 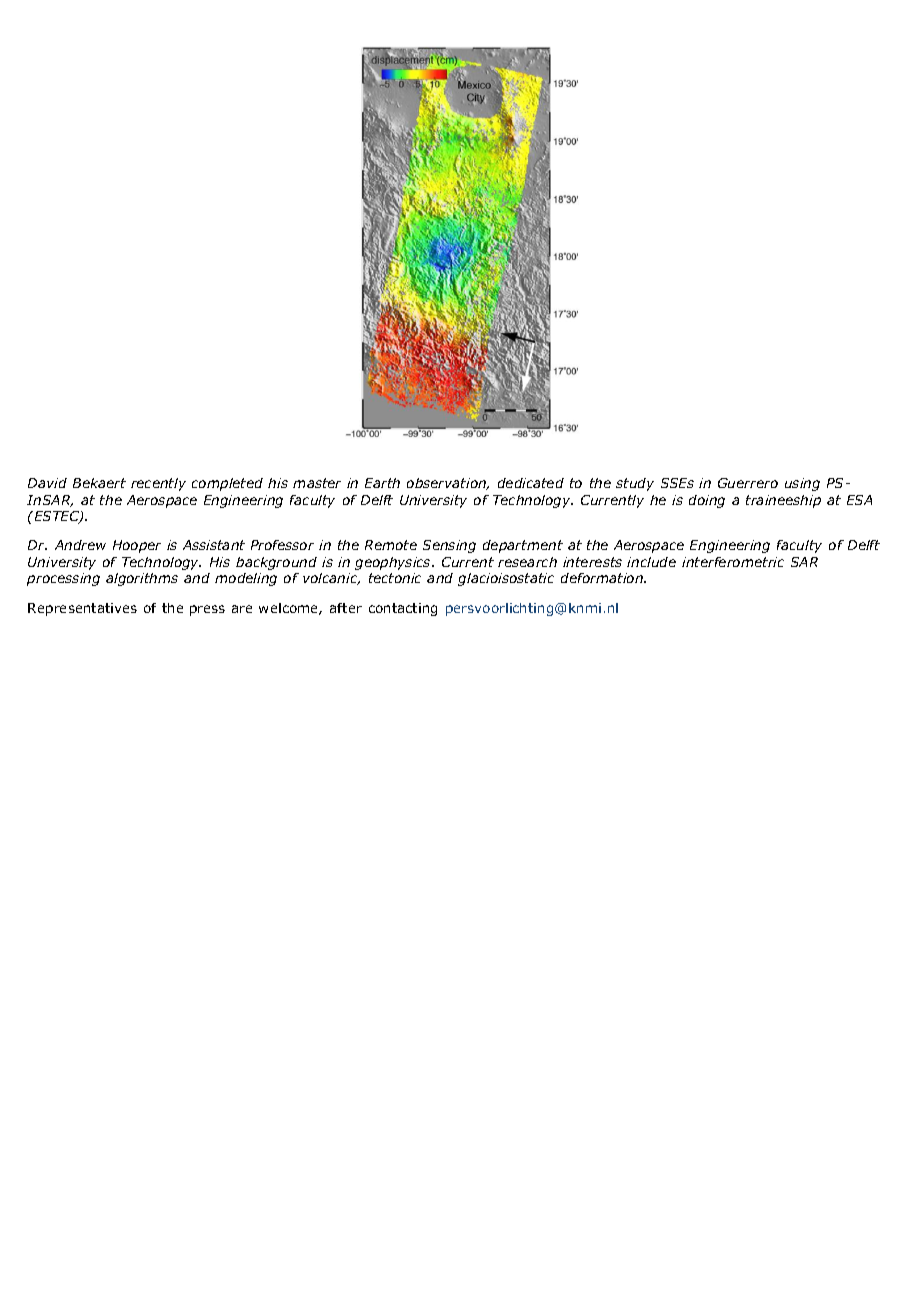 I want to click on background, so click(x=276, y=563).
